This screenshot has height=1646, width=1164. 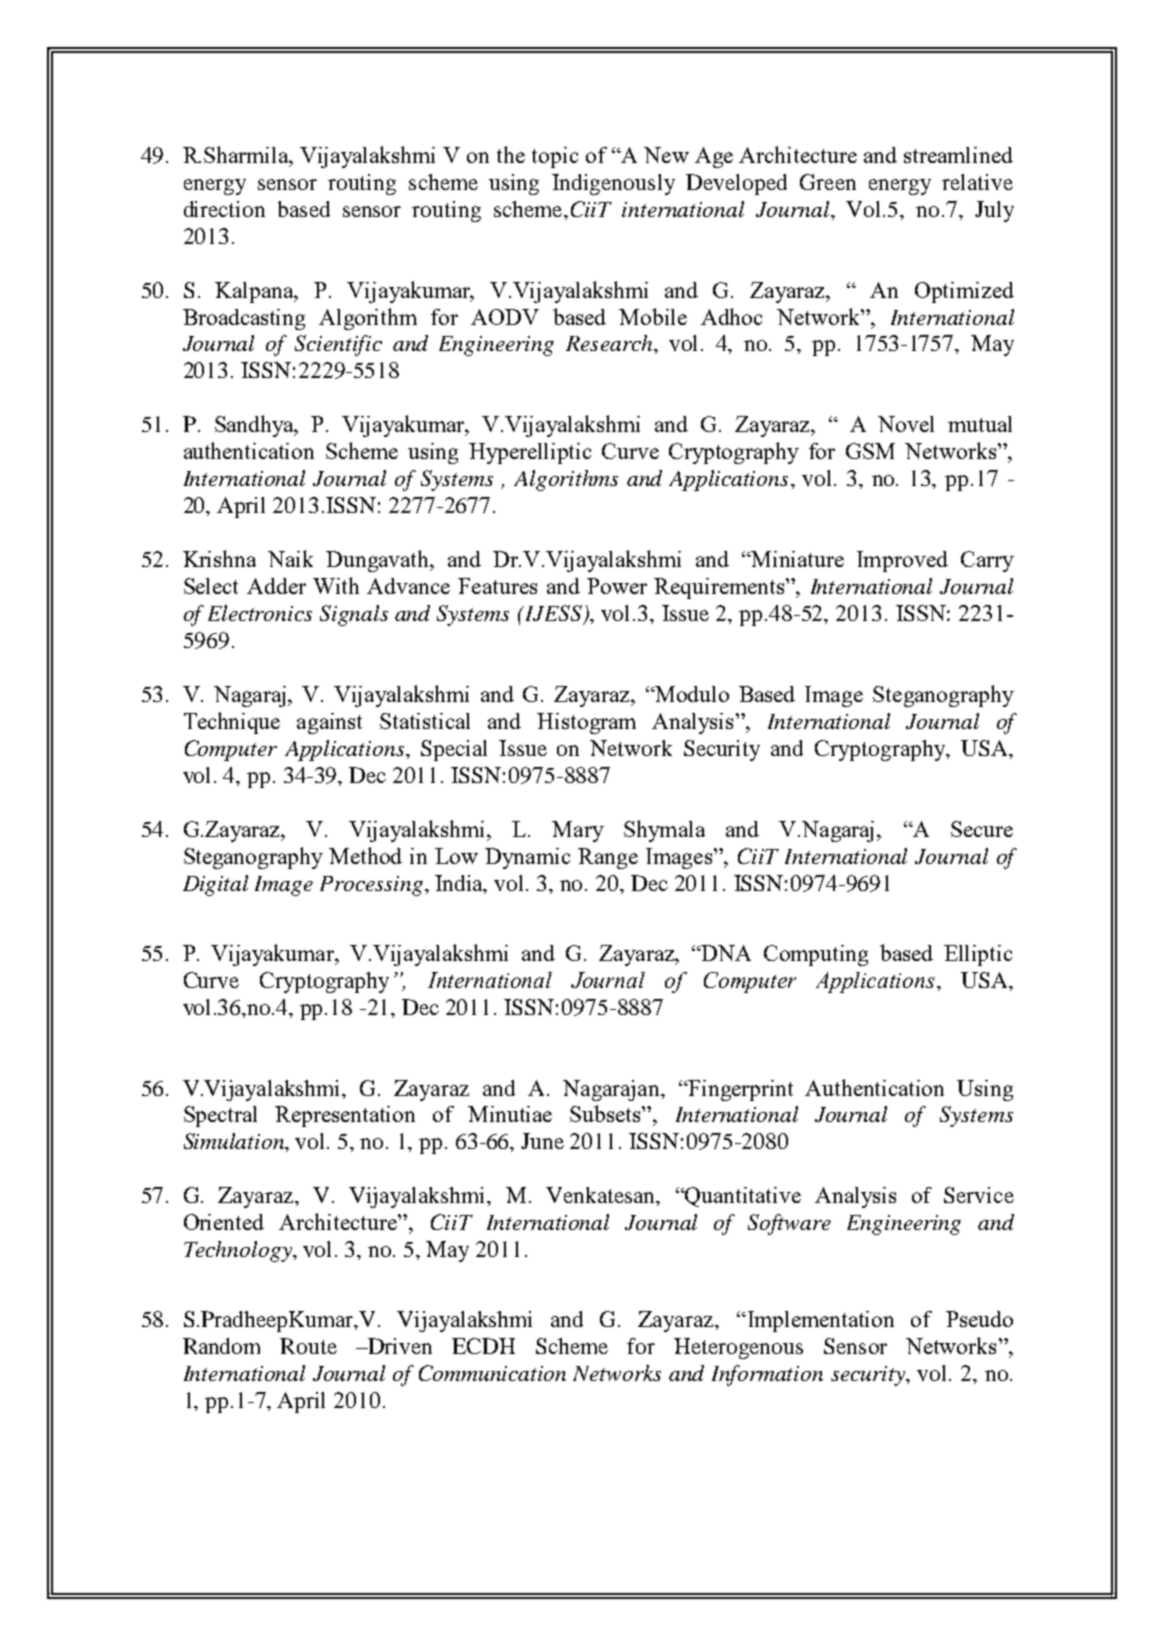 I want to click on direction, so click(x=224, y=209).
